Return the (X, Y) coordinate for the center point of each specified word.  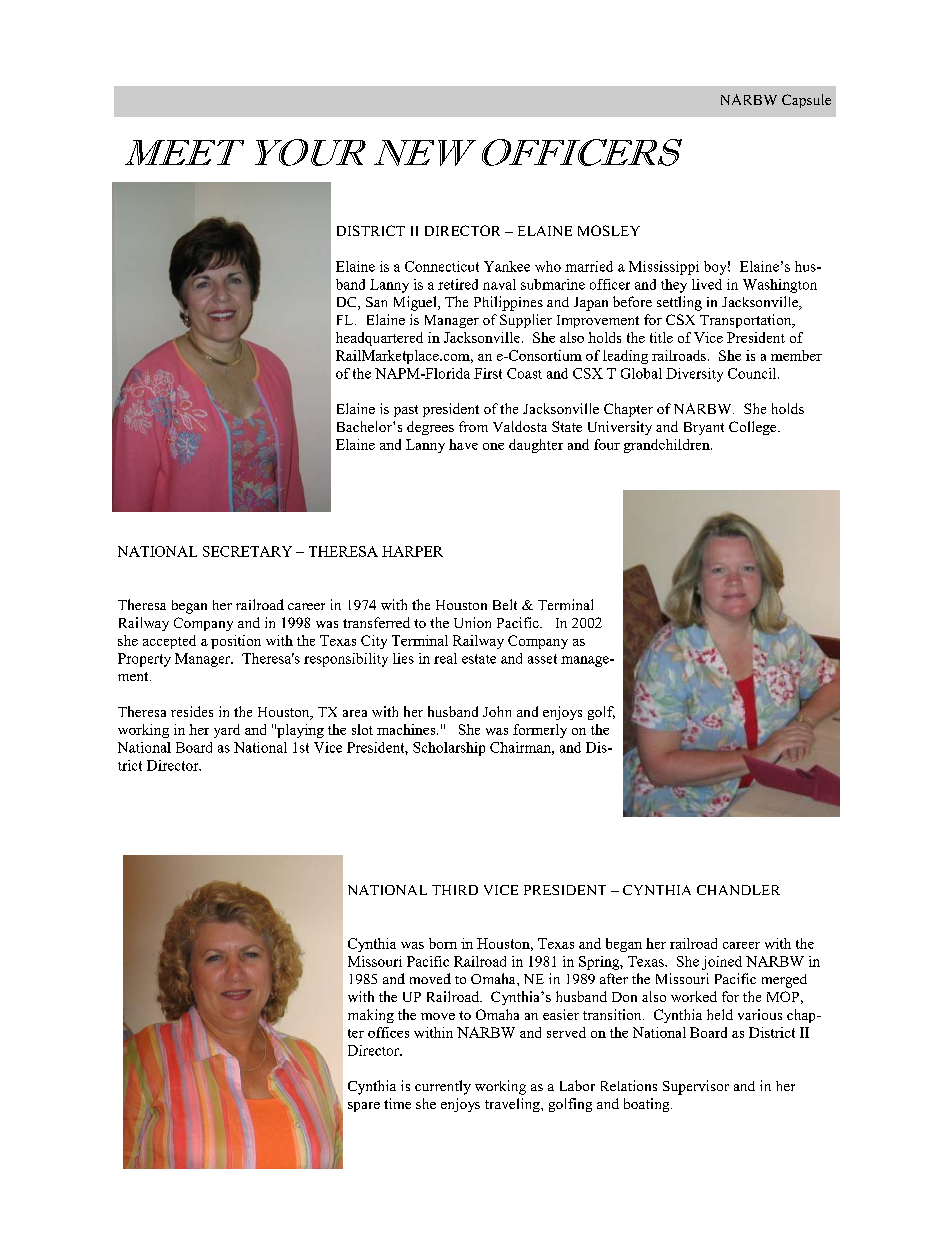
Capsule (806, 101)
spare (364, 1107)
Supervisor (696, 1087)
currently (443, 1087)
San (376, 302)
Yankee (507, 266)
